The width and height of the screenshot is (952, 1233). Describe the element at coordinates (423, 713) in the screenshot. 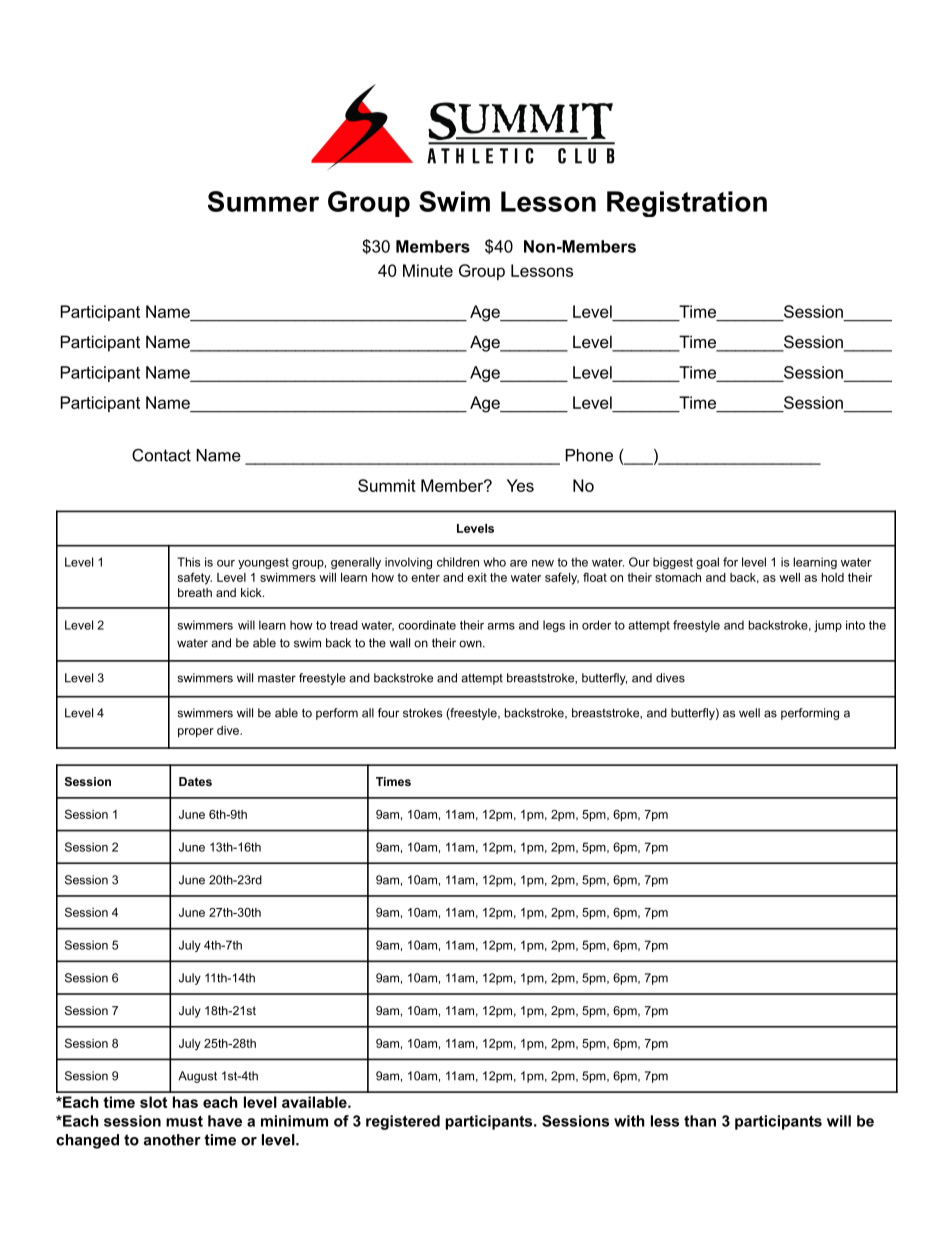

I see `strokes` at that location.
